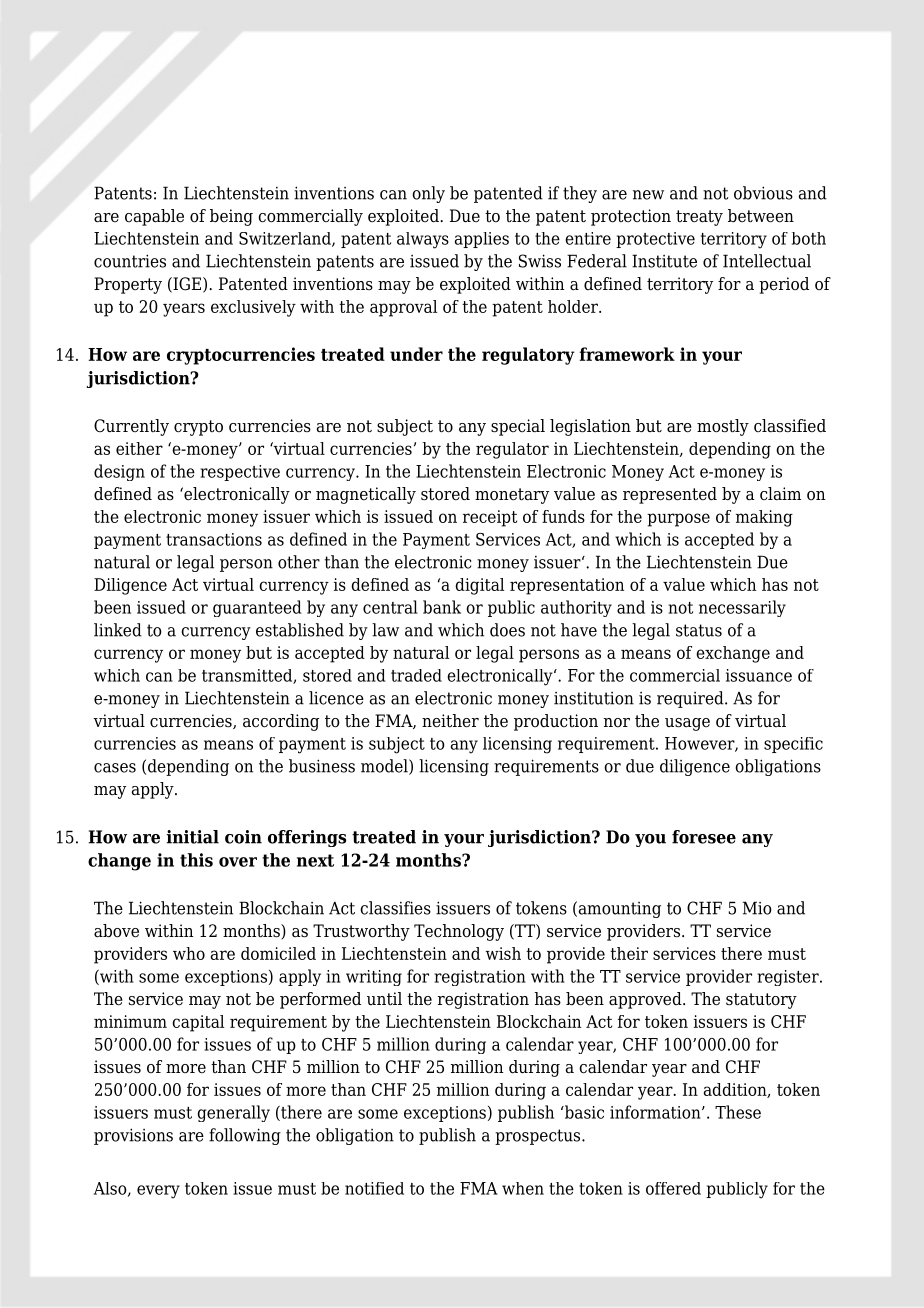  What do you see at coordinates (691, 699) in the page?
I see `required` at bounding box center [691, 699].
